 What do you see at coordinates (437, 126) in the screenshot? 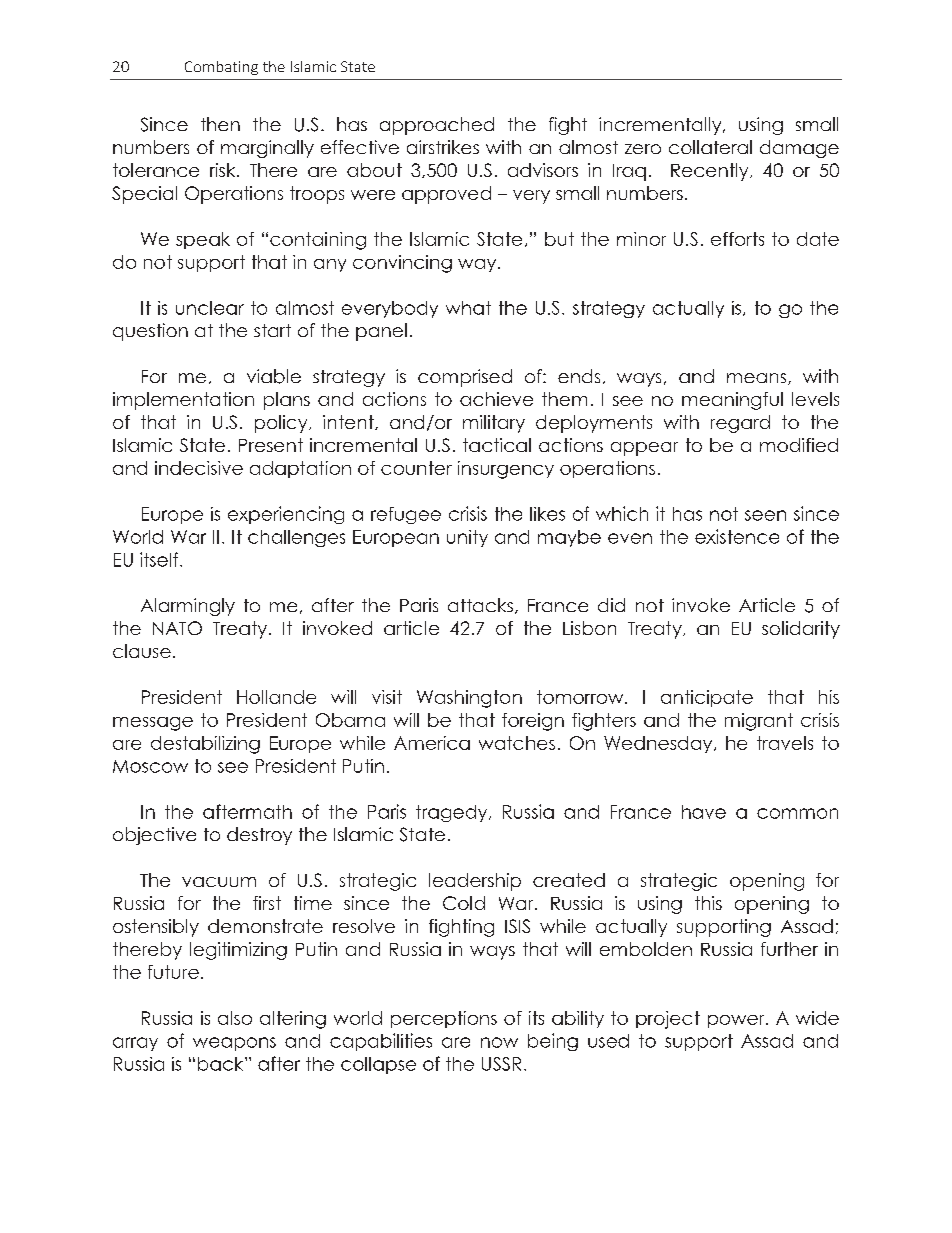
I see `approached` at bounding box center [437, 126].
